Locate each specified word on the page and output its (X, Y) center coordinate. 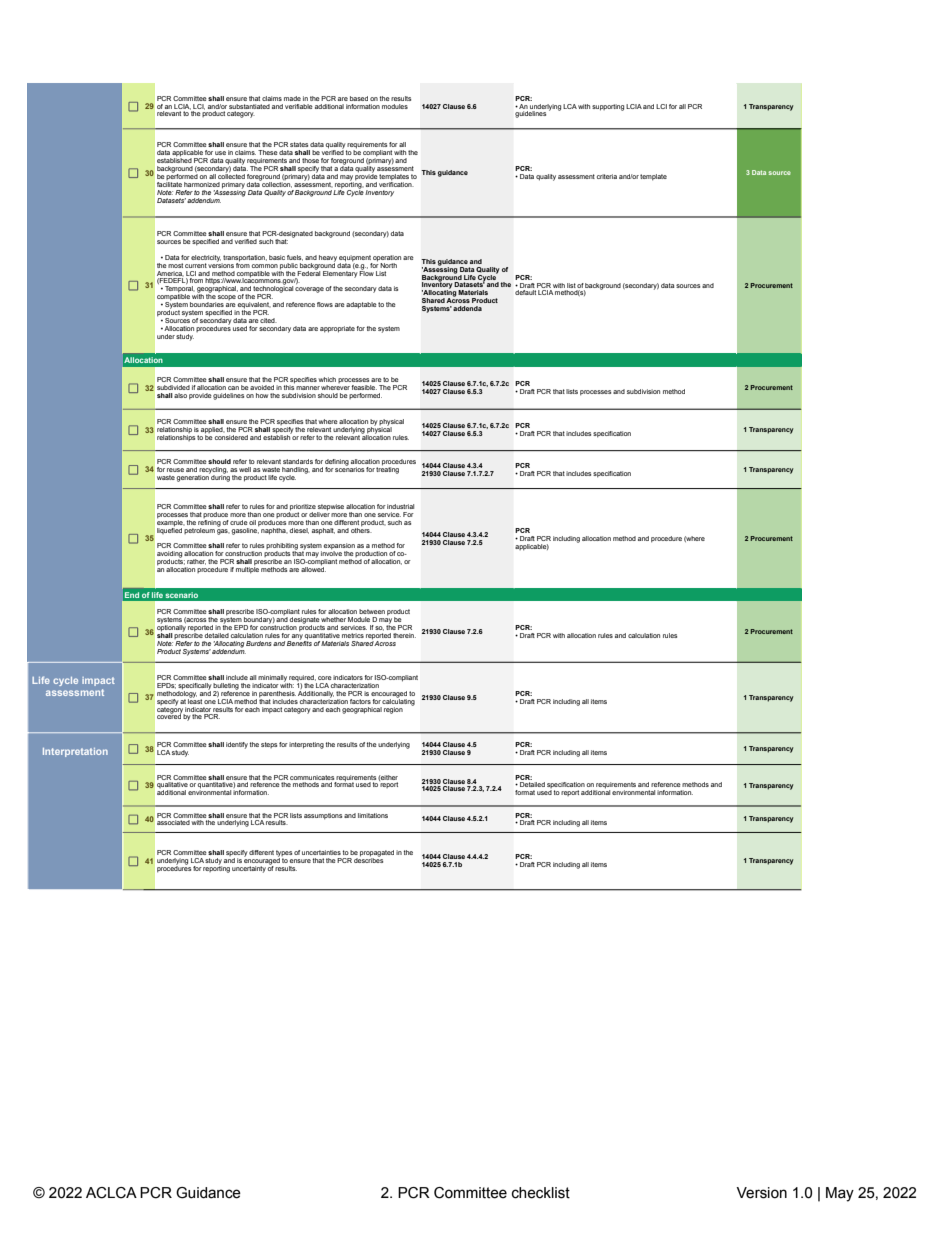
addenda (467, 308)
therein (404, 635)
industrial (400, 506)
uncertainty (249, 869)
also (180, 395)
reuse (175, 470)
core (325, 678)
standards (298, 461)
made (292, 98)
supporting (608, 107)
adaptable (361, 305)
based (359, 98)
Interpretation (75, 752)
